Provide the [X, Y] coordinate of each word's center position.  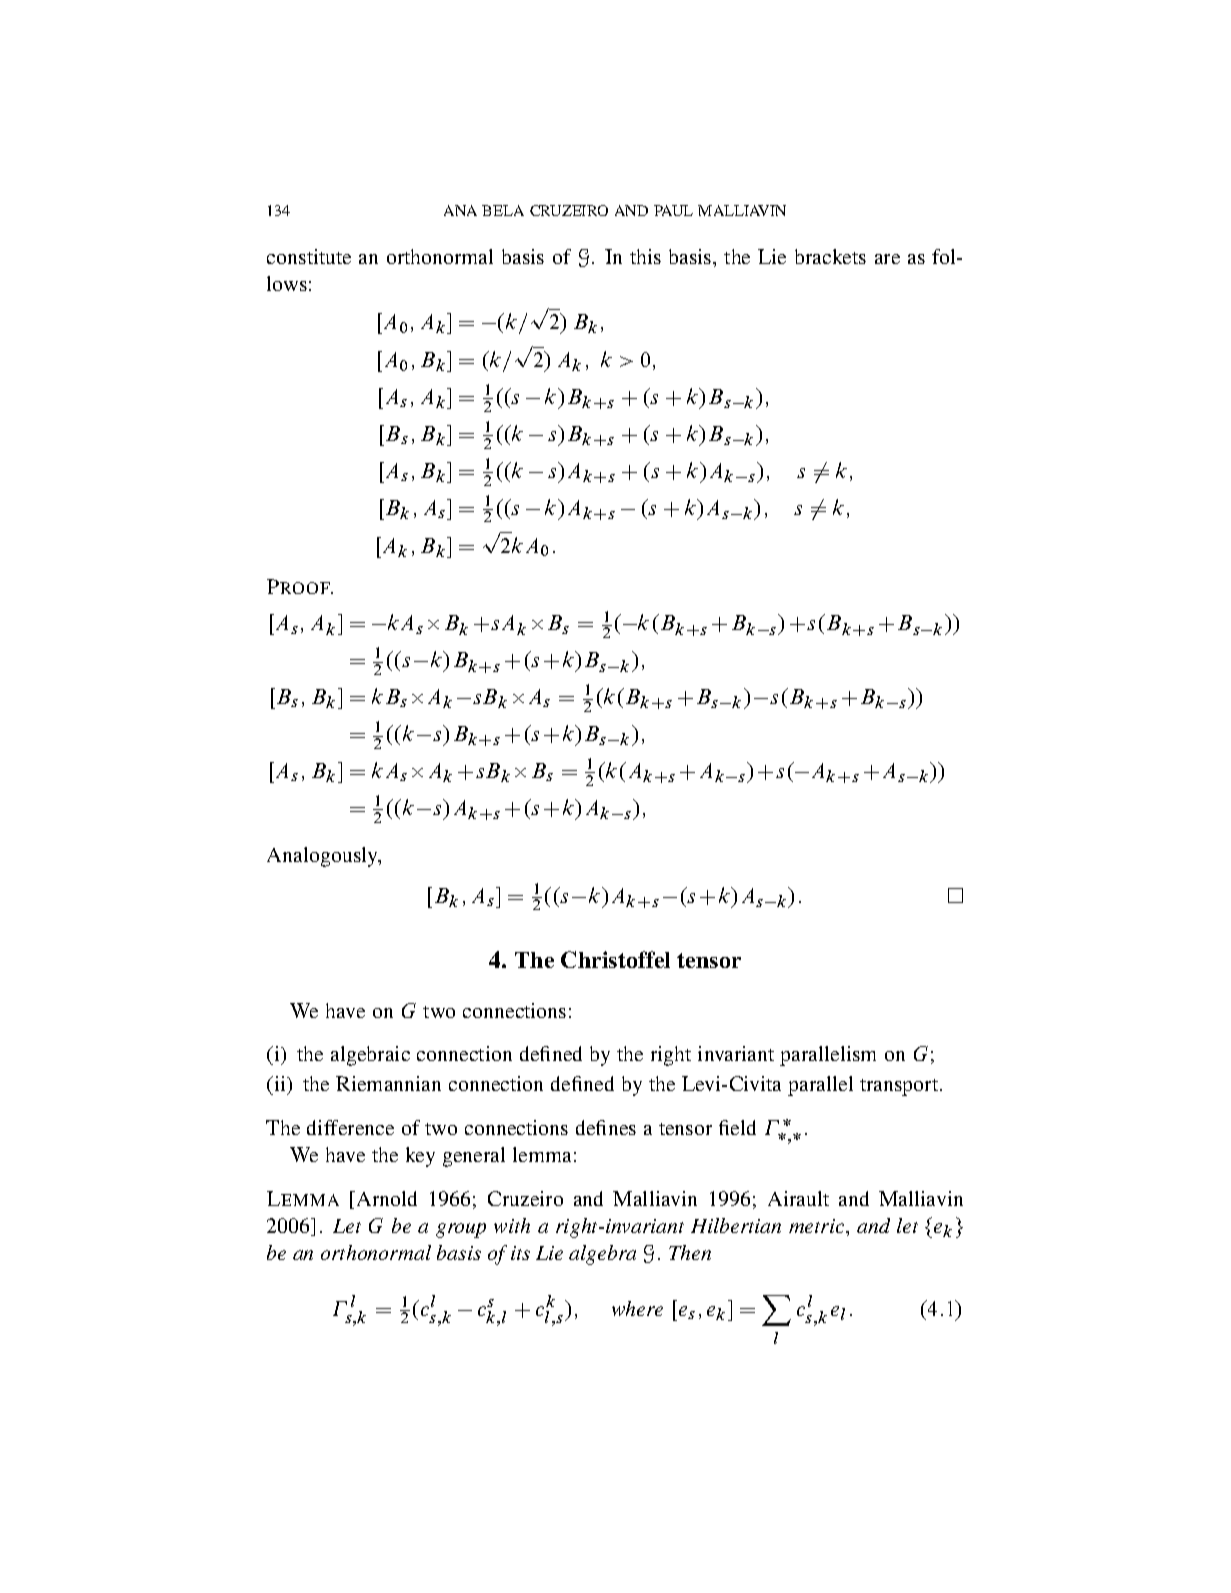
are [887, 259]
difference [350, 1127]
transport [900, 1087]
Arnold [385, 1198]
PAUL [673, 210]
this [645, 256]
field [737, 1127]
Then [690, 1252]
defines [606, 1127]
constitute [309, 256]
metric [818, 1226]
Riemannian [388, 1083]
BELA [503, 210]
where [637, 1308]
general [474, 1157]
